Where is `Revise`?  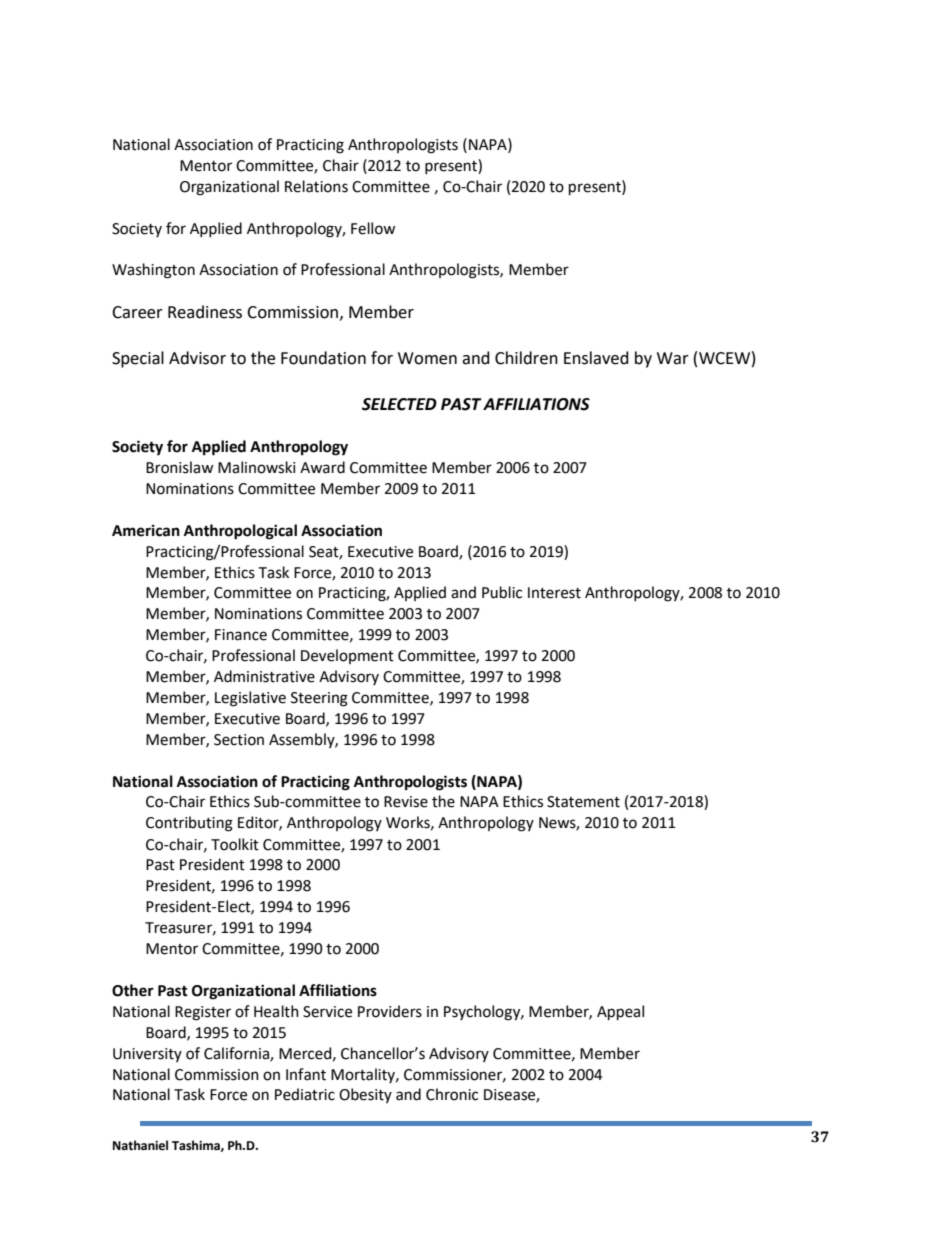
Revise is located at coordinates (406, 802).
